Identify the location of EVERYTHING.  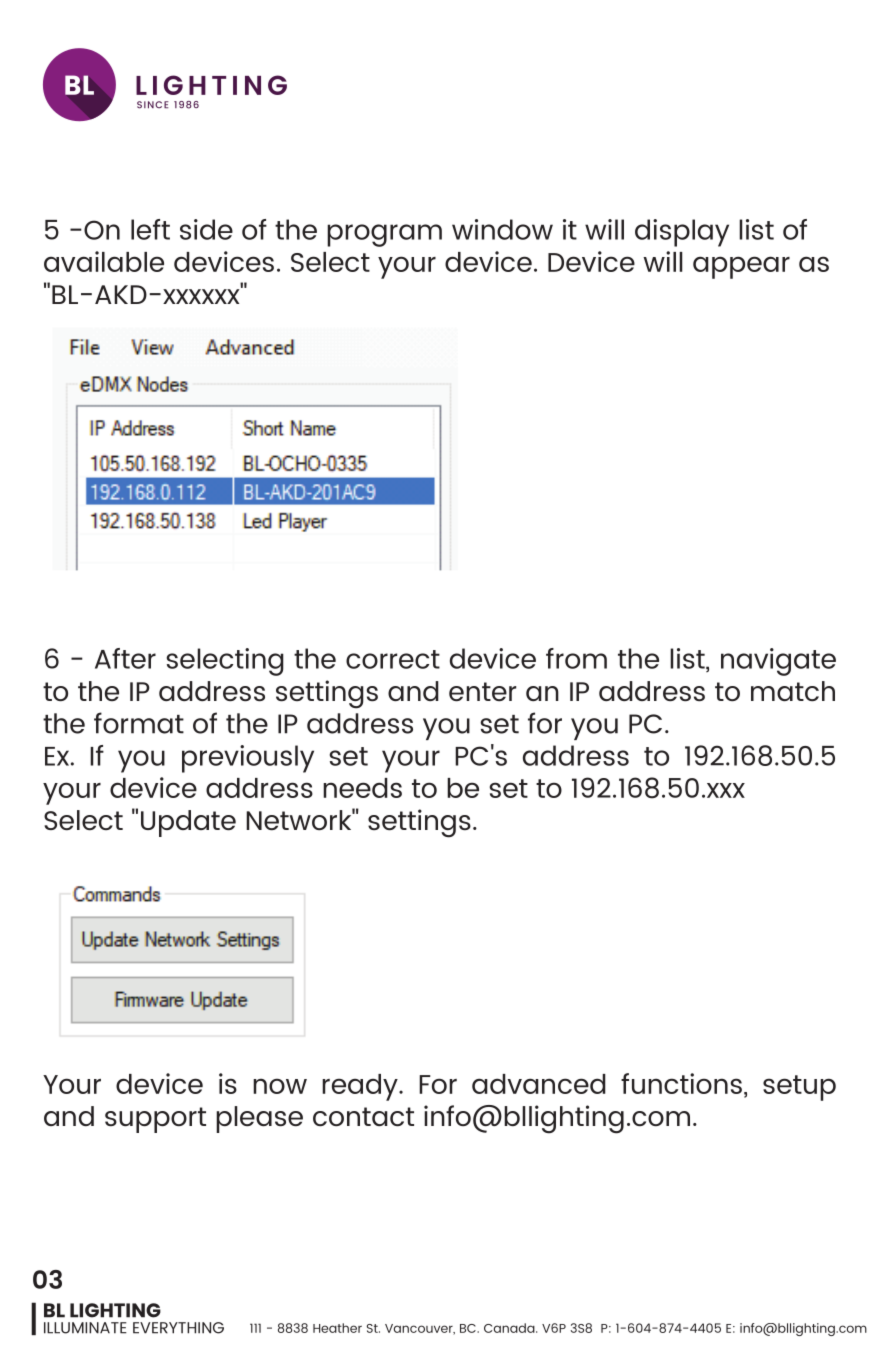
(178, 1328).
